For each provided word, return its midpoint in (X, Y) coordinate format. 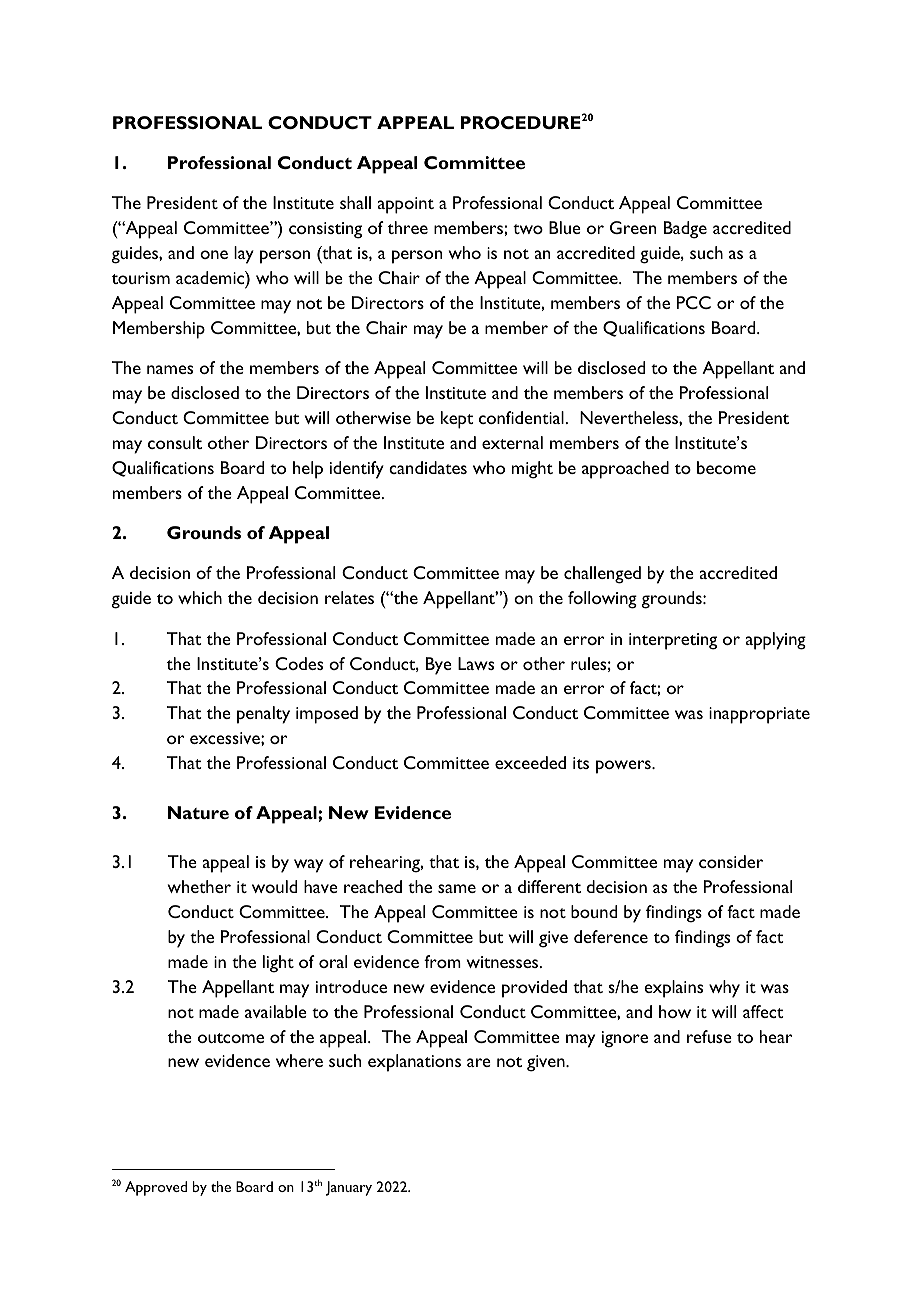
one (214, 254)
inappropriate (759, 715)
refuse (709, 1036)
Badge (685, 230)
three (408, 227)
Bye (439, 666)
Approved (156, 1188)
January (349, 1188)
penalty (263, 715)
